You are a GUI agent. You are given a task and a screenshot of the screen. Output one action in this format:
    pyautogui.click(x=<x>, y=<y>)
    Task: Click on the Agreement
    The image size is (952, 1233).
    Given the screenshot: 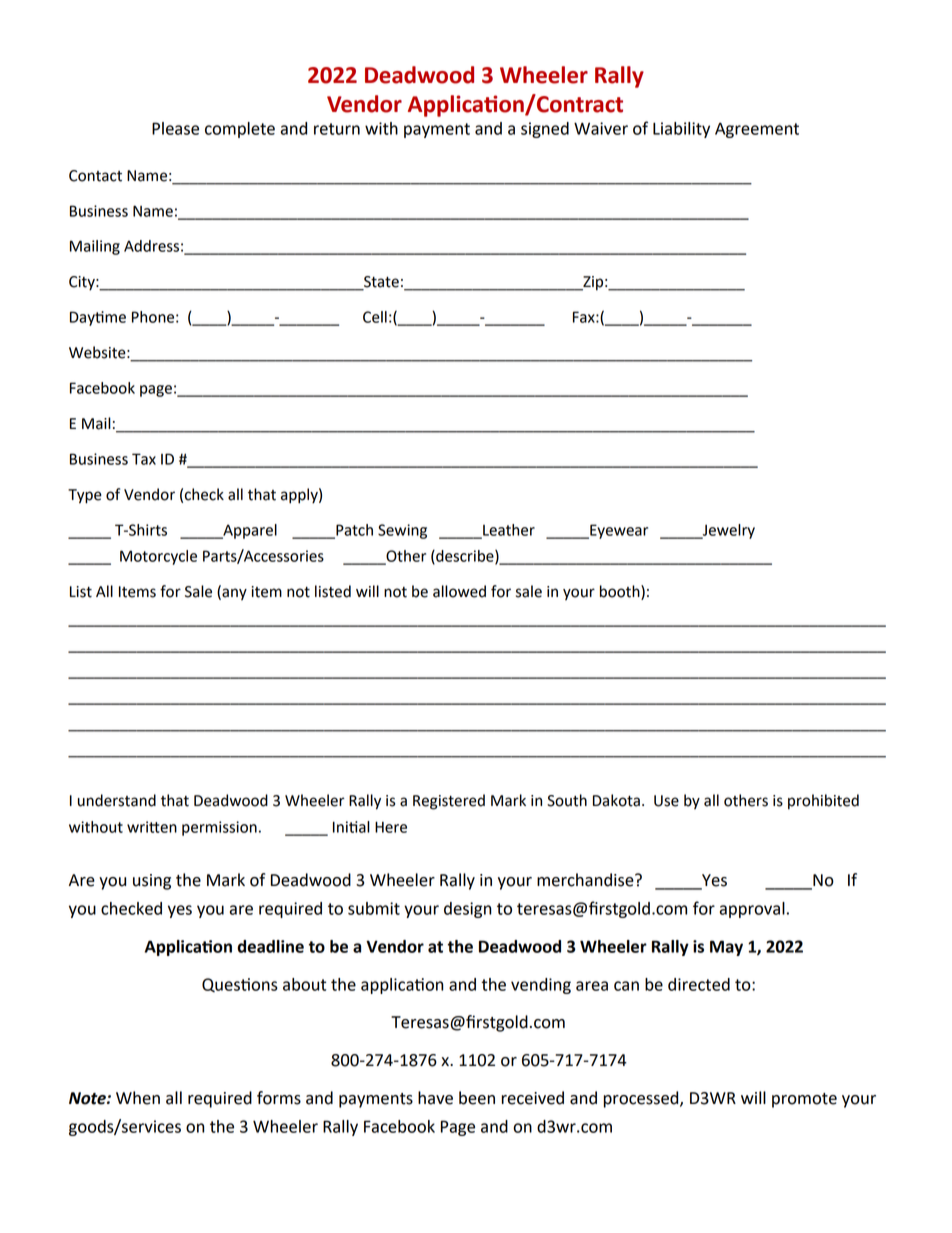 What is the action you would take?
    pyautogui.click(x=757, y=130)
